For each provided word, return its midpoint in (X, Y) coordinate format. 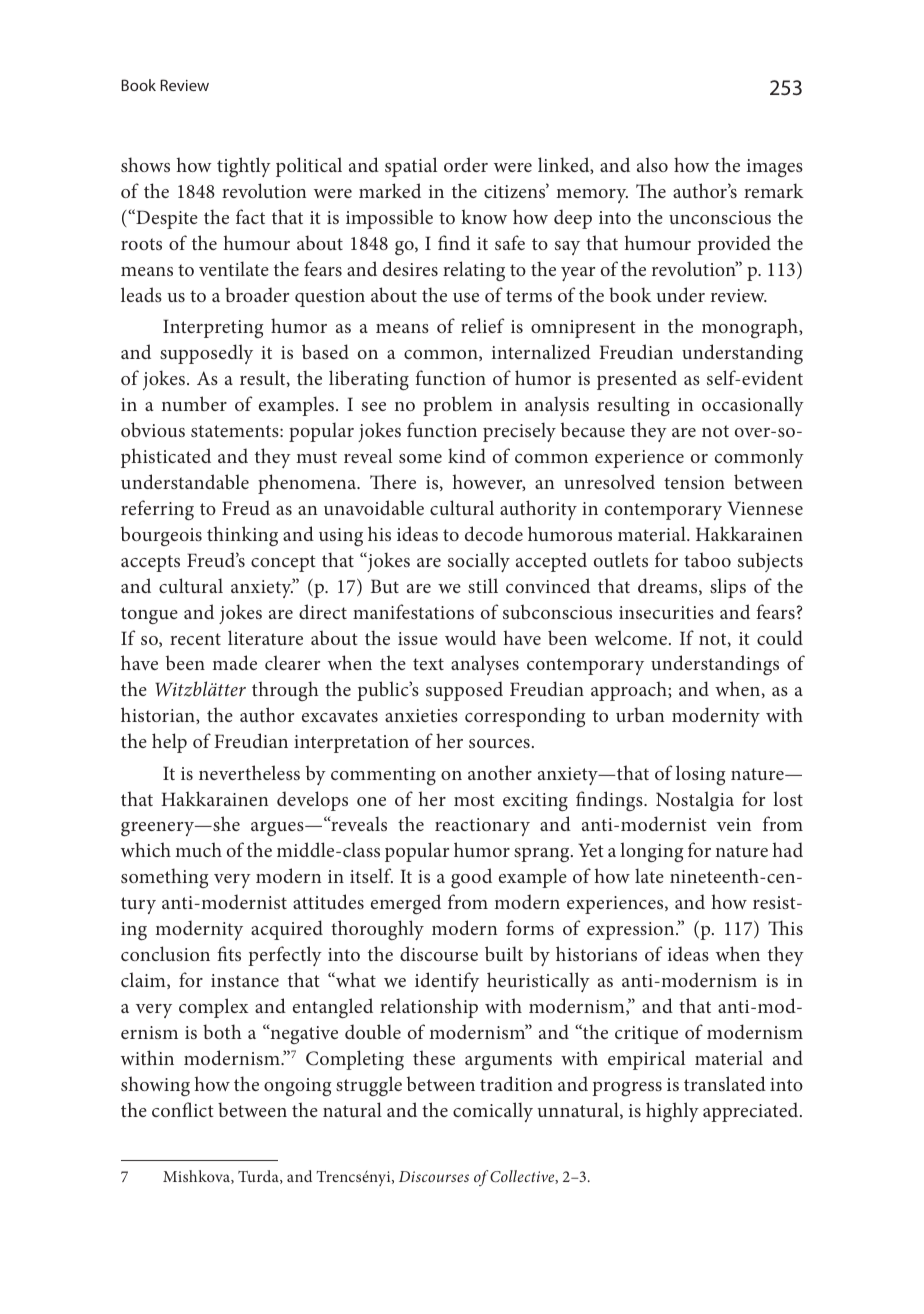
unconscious (720, 217)
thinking (242, 536)
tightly (244, 167)
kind (467, 455)
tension (694, 482)
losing (701, 775)
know (484, 216)
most (474, 800)
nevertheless (249, 772)
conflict (183, 1109)
